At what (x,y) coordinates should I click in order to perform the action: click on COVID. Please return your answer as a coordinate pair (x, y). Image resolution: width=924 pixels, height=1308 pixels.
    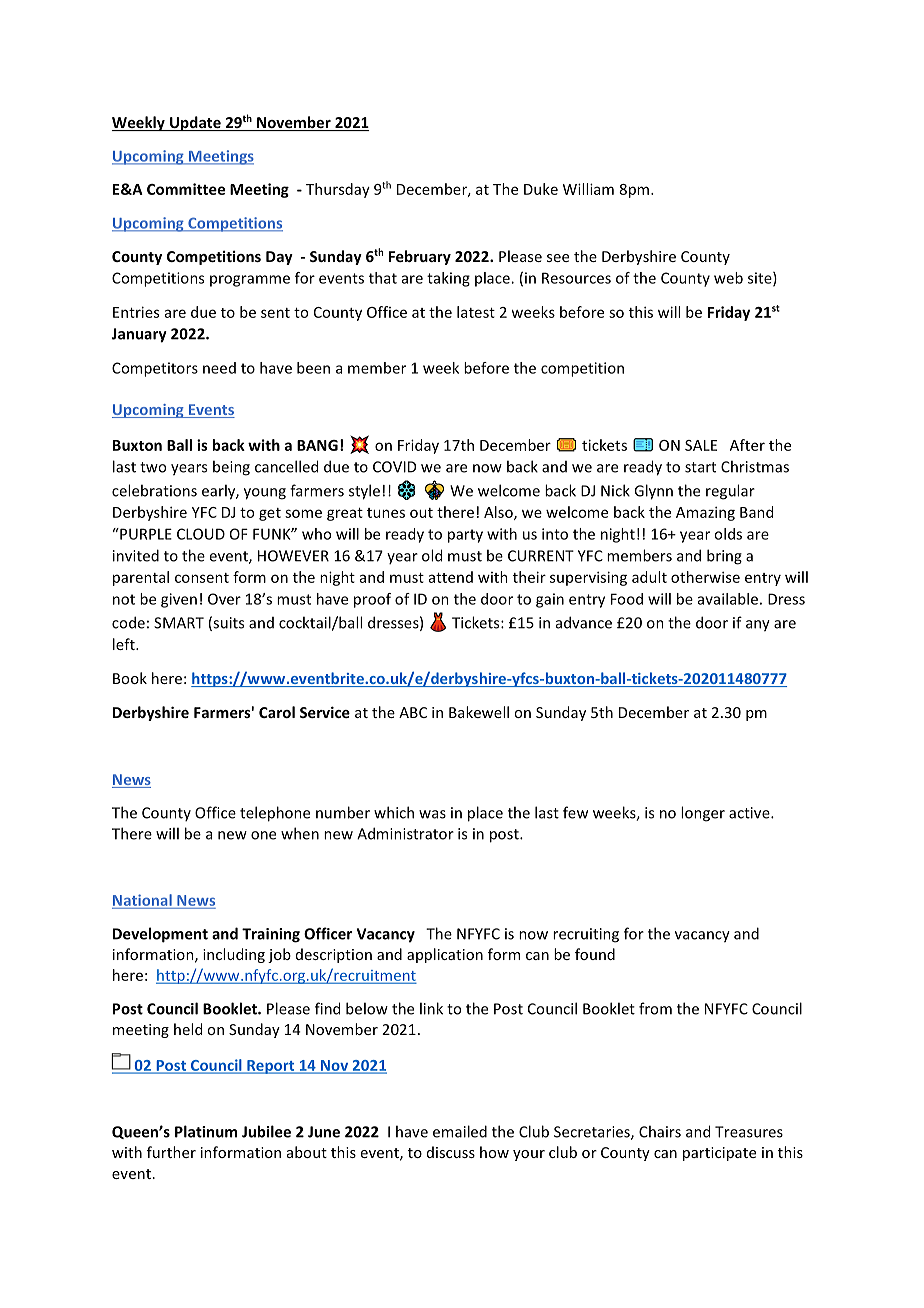
    Looking at the image, I should click on (394, 467).
